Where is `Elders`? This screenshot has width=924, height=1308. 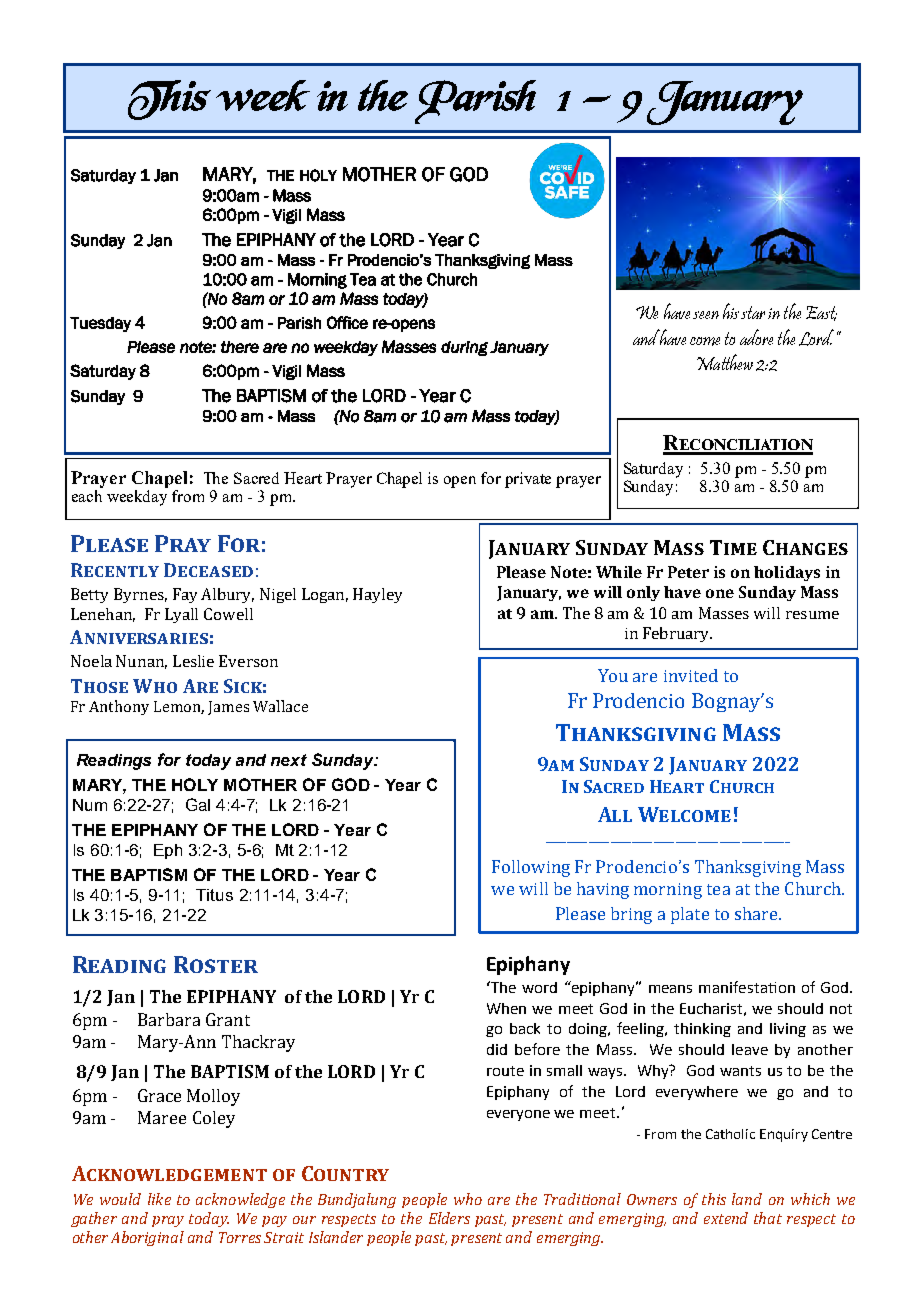 Elders is located at coordinates (449, 1218).
